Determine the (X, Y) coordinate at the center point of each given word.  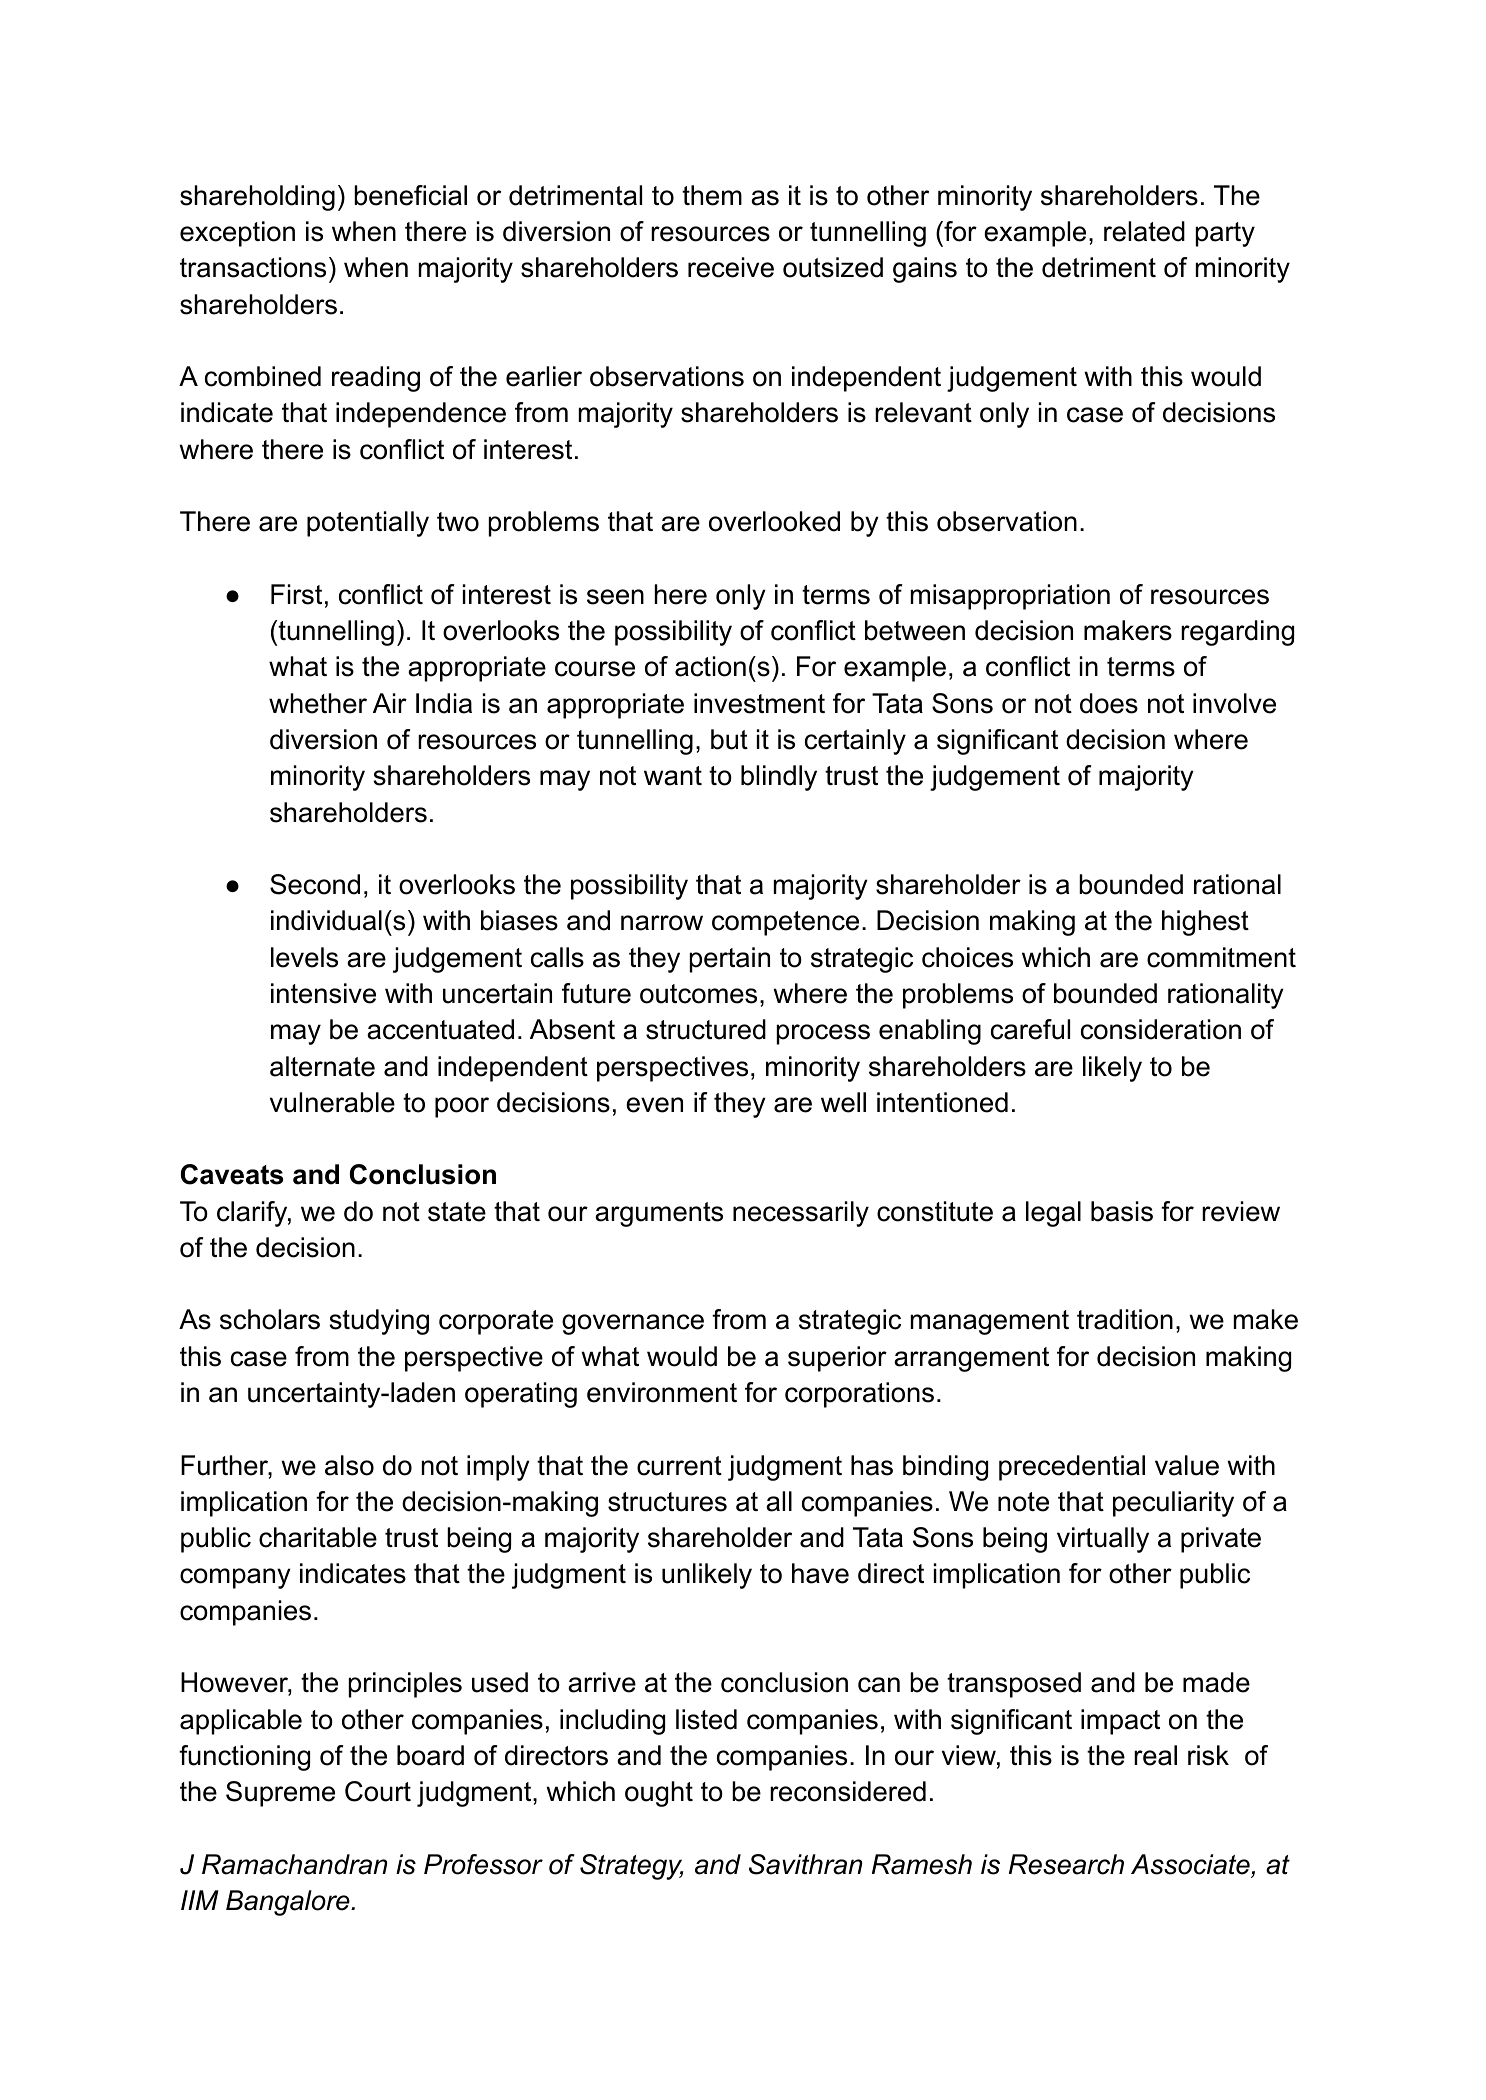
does (1109, 703)
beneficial (410, 195)
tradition (1125, 1319)
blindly (779, 778)
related (1144, 231)
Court (378, 1791)
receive (731, 267)
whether (318, 703)
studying (379, 1322)
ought (659, 1794)
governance (633, 1324)
